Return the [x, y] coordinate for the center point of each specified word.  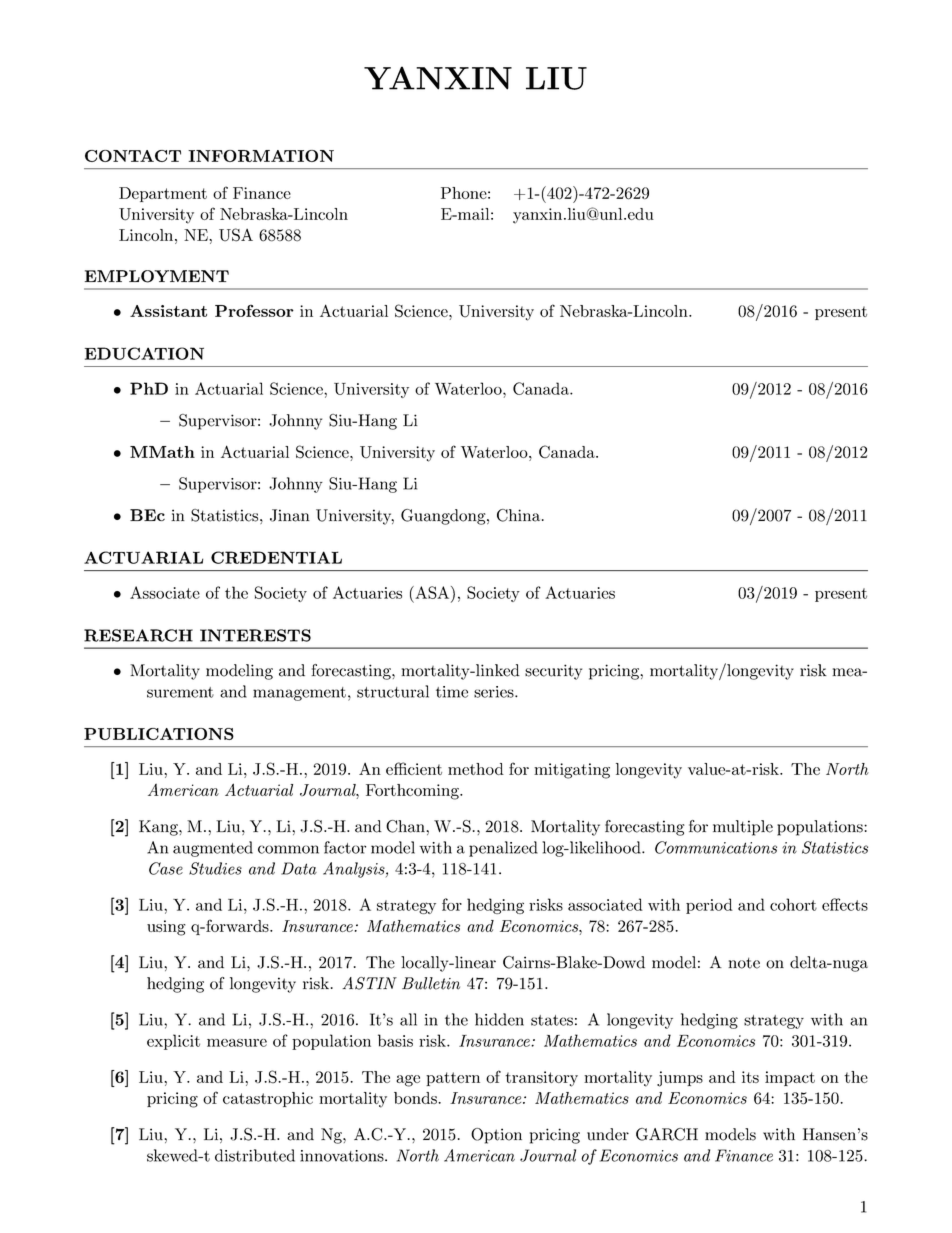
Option [496, 1136]
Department [163, 194]
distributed [255, 1155]
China [518, 515]
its [750, 1077]
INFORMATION [261, 156]
